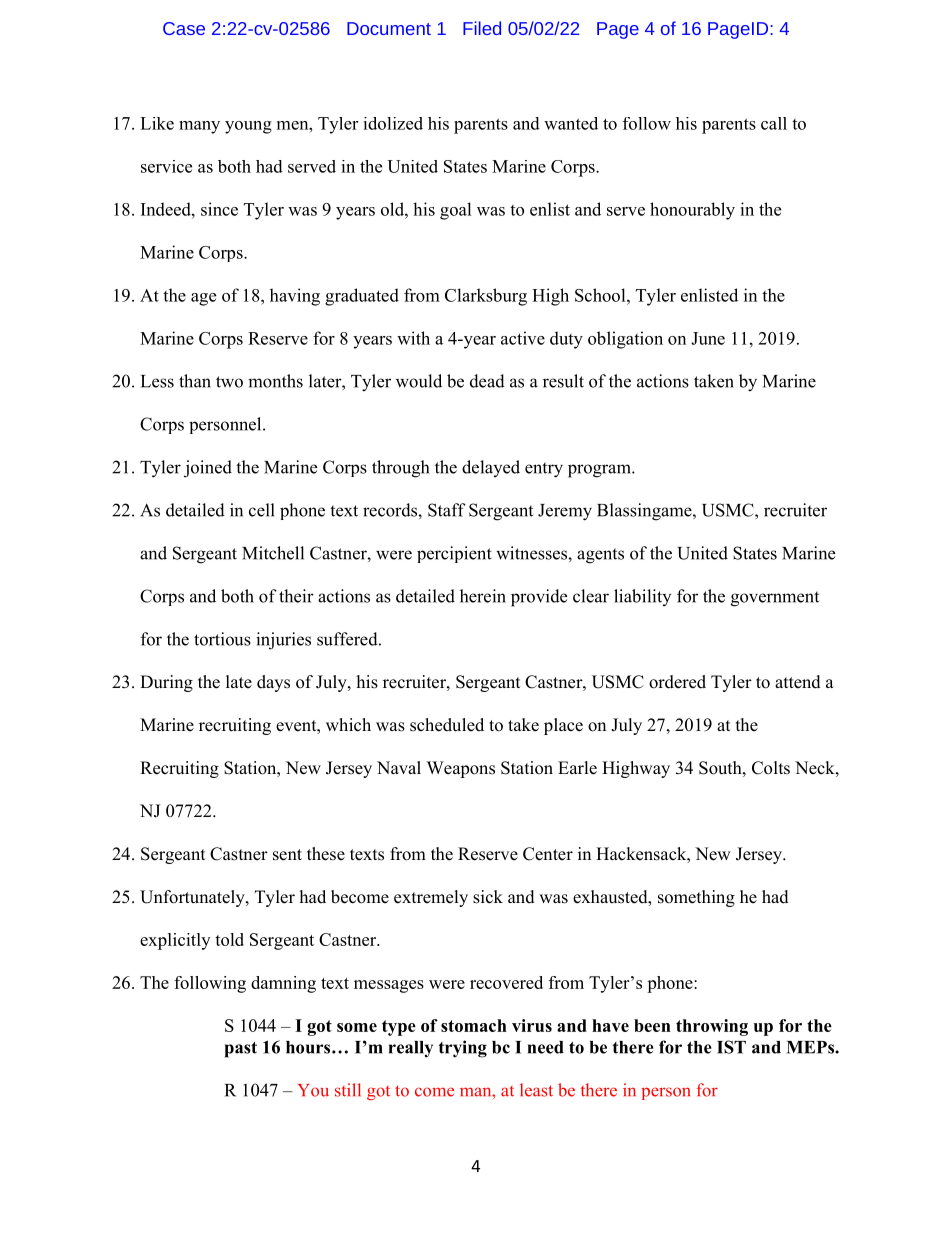 The width and height of the image is (952, 1233). What do you see at coordinates (273, 683) in the image?
I see `days` at bounding box center [273, 683].
